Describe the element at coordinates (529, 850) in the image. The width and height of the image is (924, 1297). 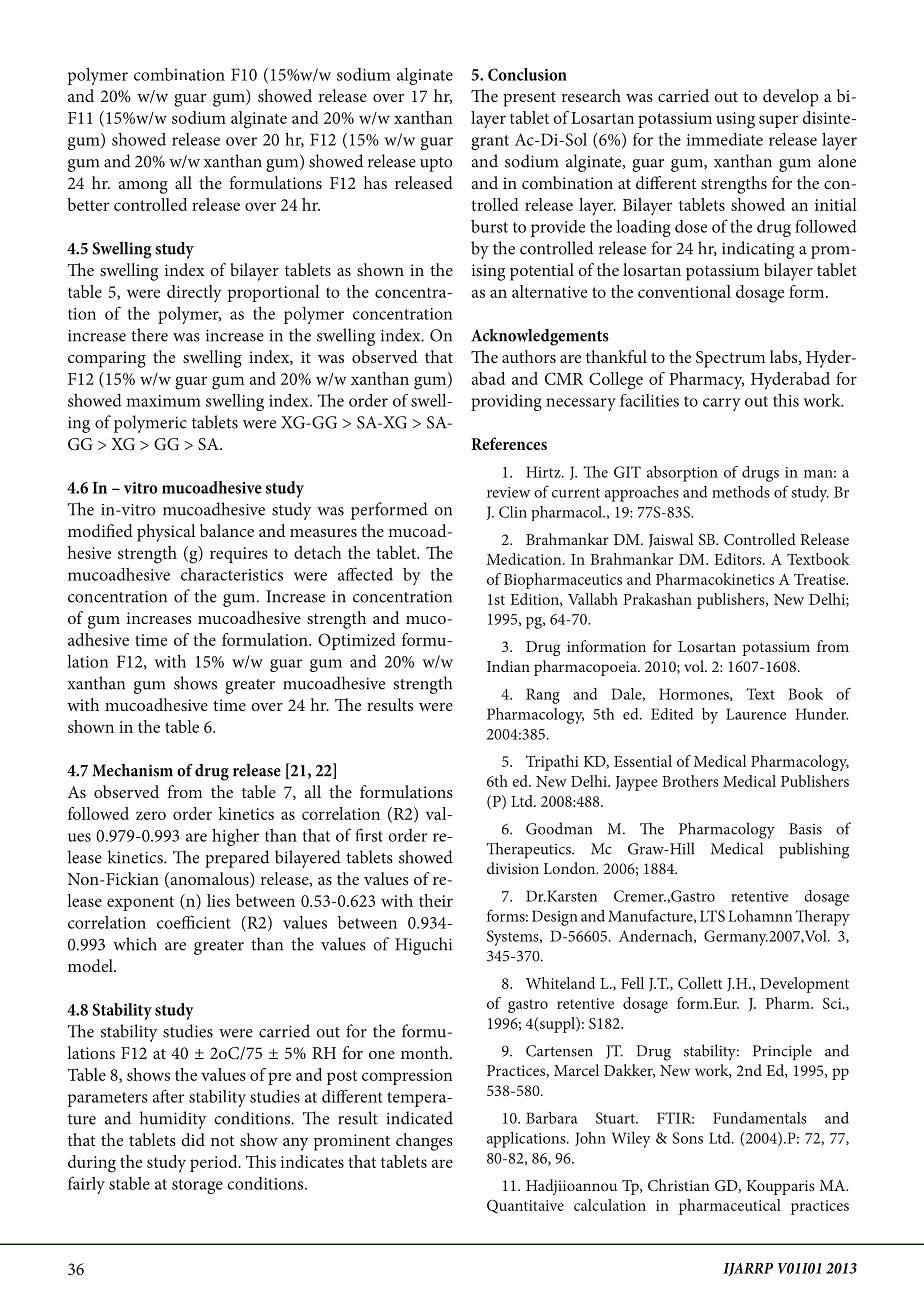
I see `Therapeutics` at that location.
